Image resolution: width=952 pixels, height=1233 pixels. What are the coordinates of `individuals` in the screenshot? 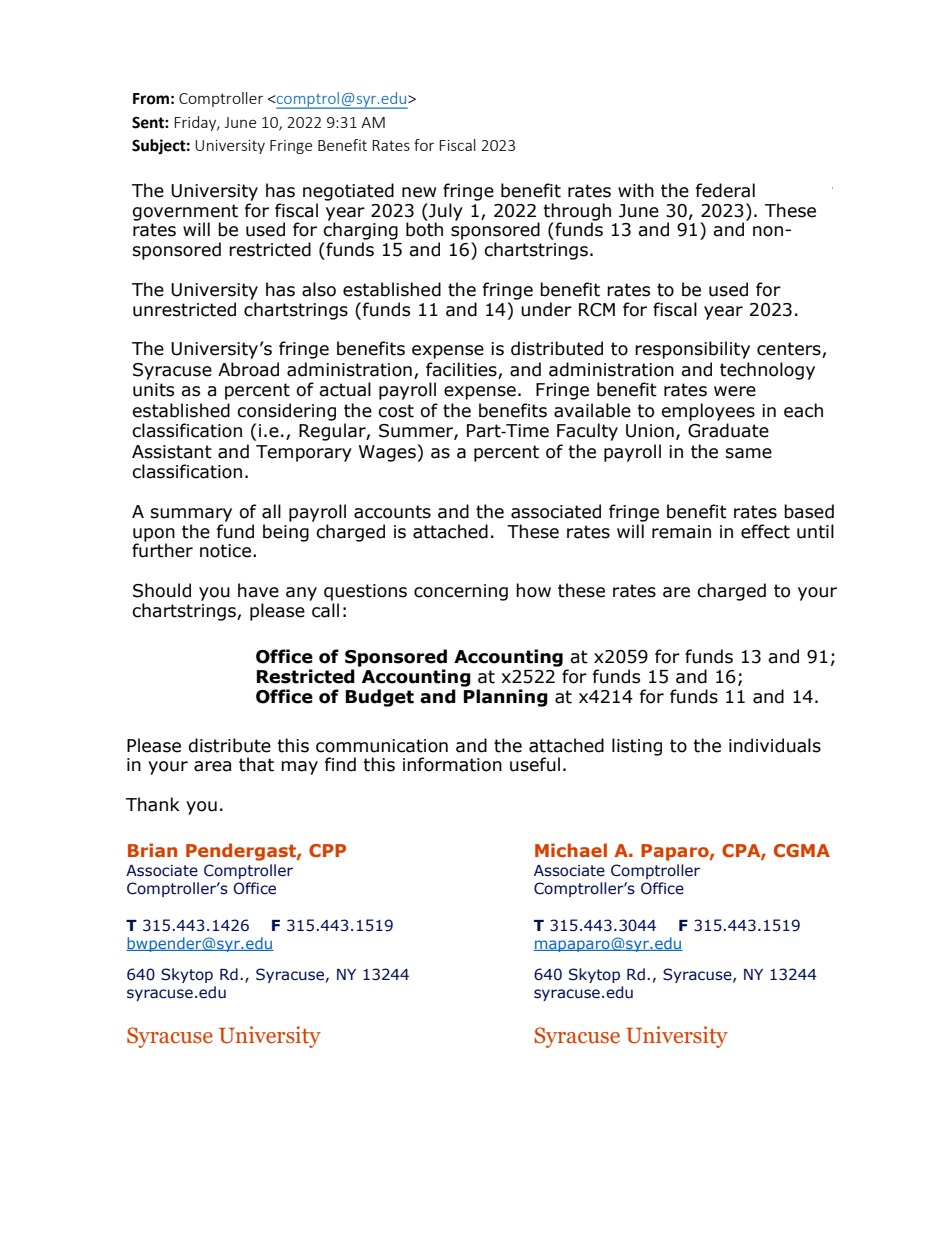 It's located at (775, 745).
